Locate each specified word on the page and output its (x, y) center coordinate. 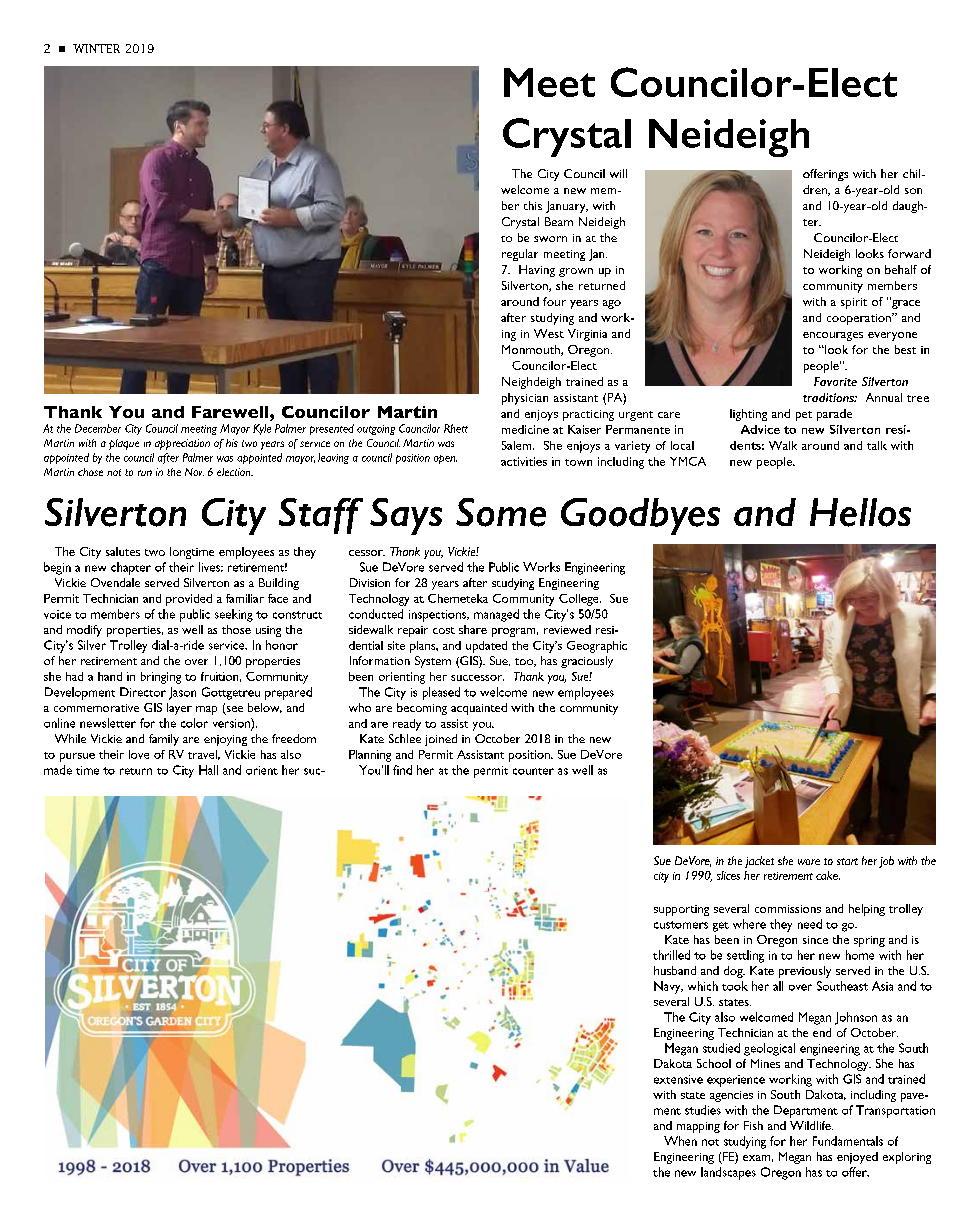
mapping (698, 1127)
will (618, 173)
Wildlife (811, 1125)
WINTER (96, 48)
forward (909, 253)
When (680, 1141)
